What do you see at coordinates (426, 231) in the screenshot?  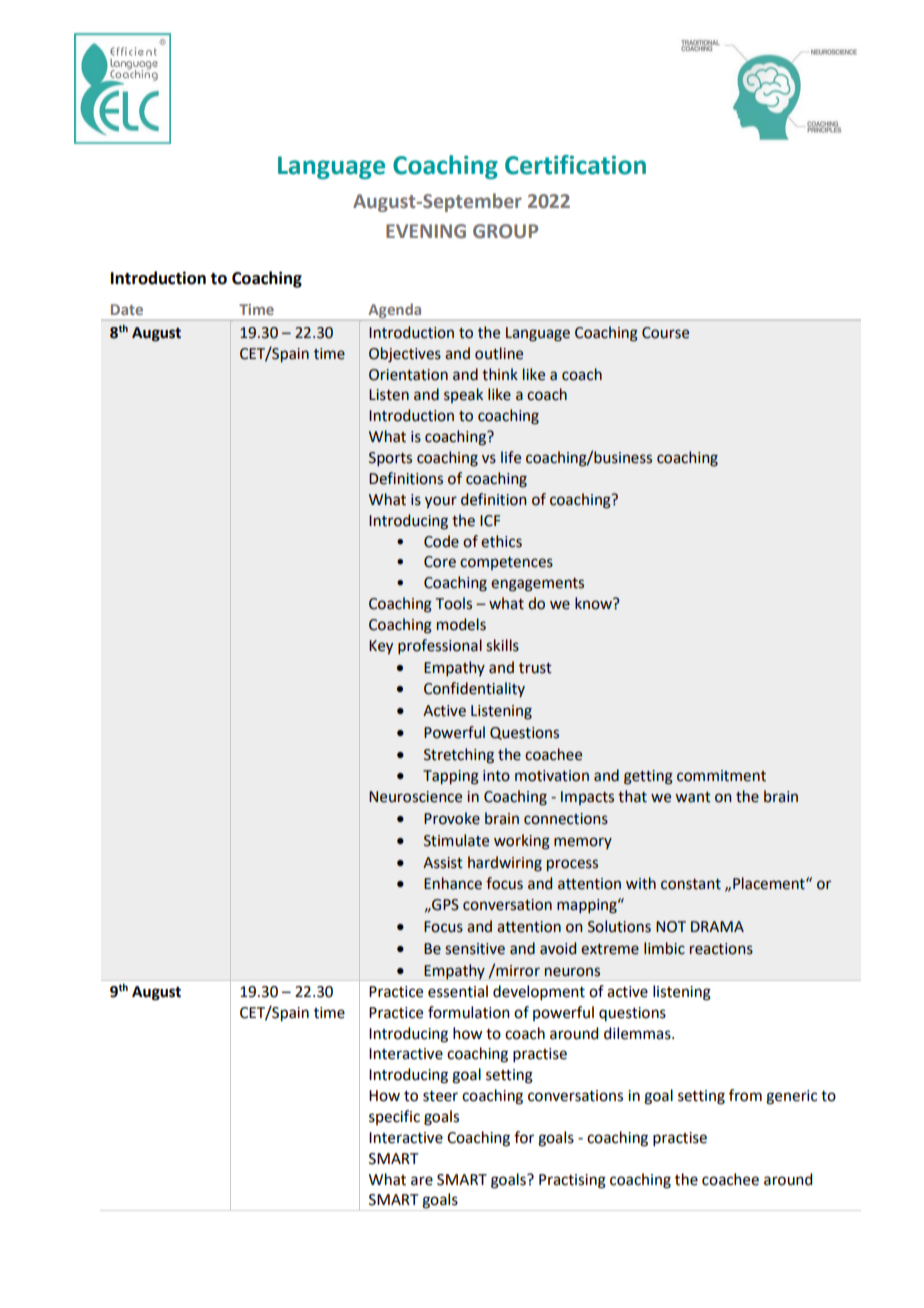 I see `EVENING` at bounding box center [426, 231].
